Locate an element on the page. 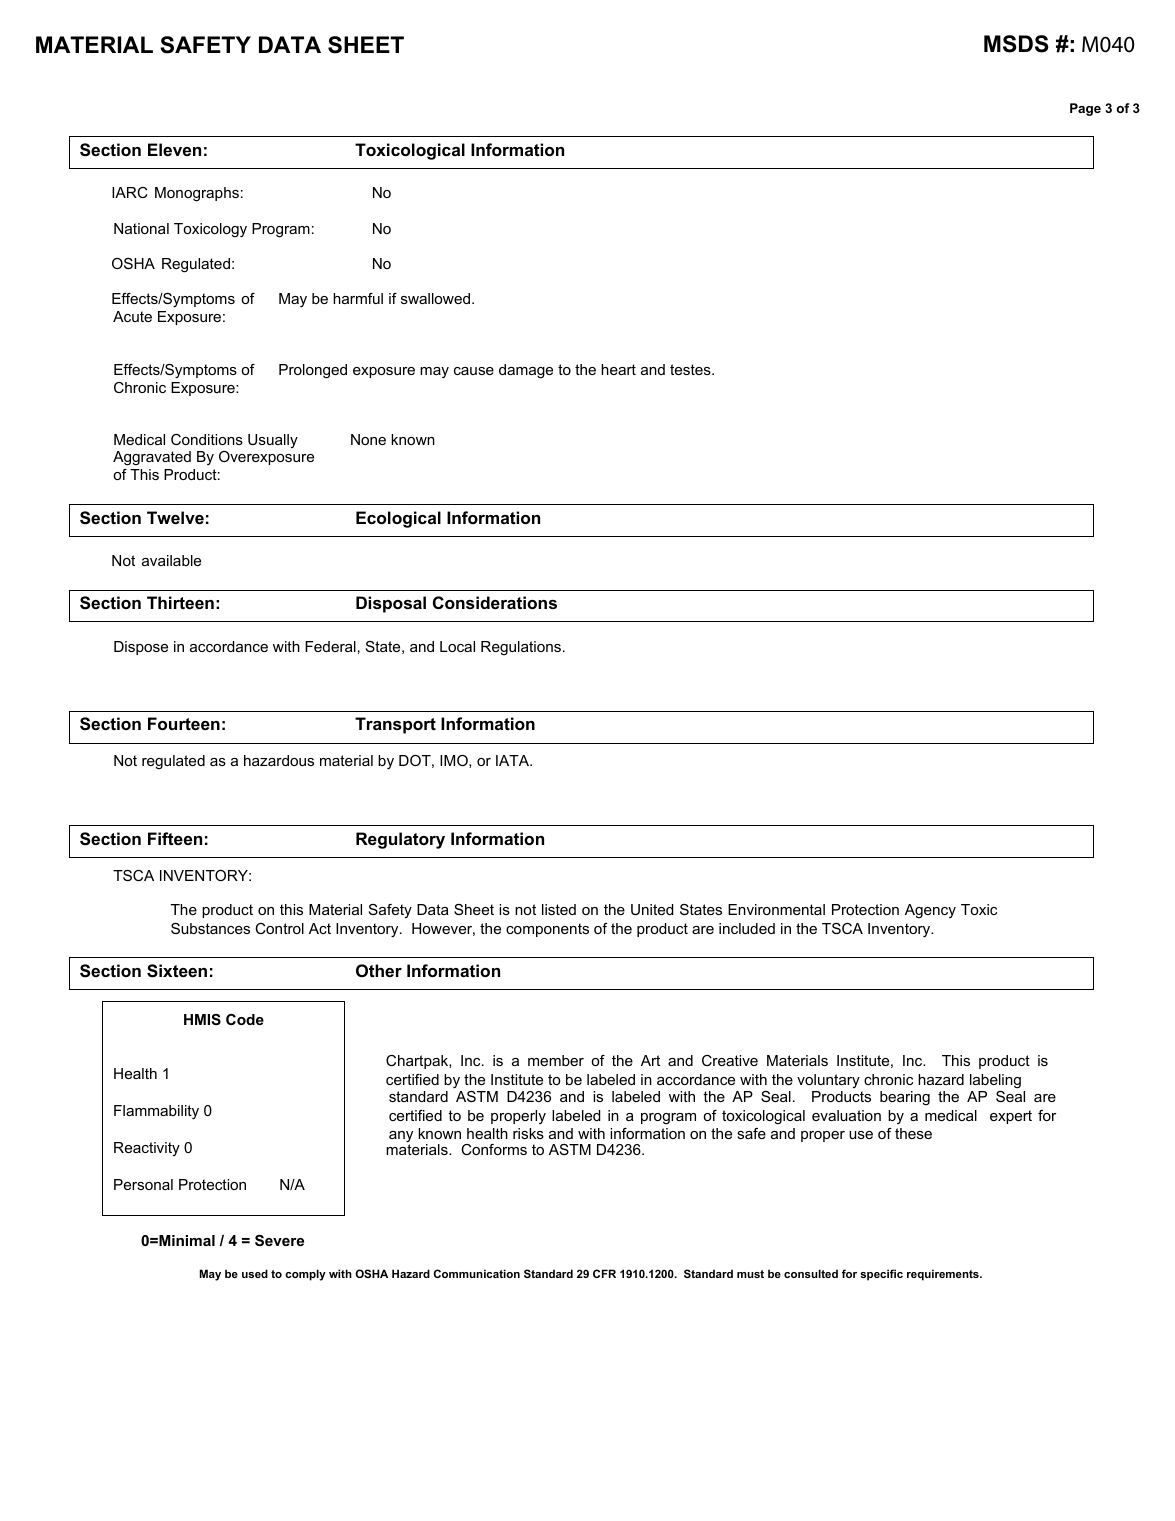  Severe is located at coordinates (279, 1240).
